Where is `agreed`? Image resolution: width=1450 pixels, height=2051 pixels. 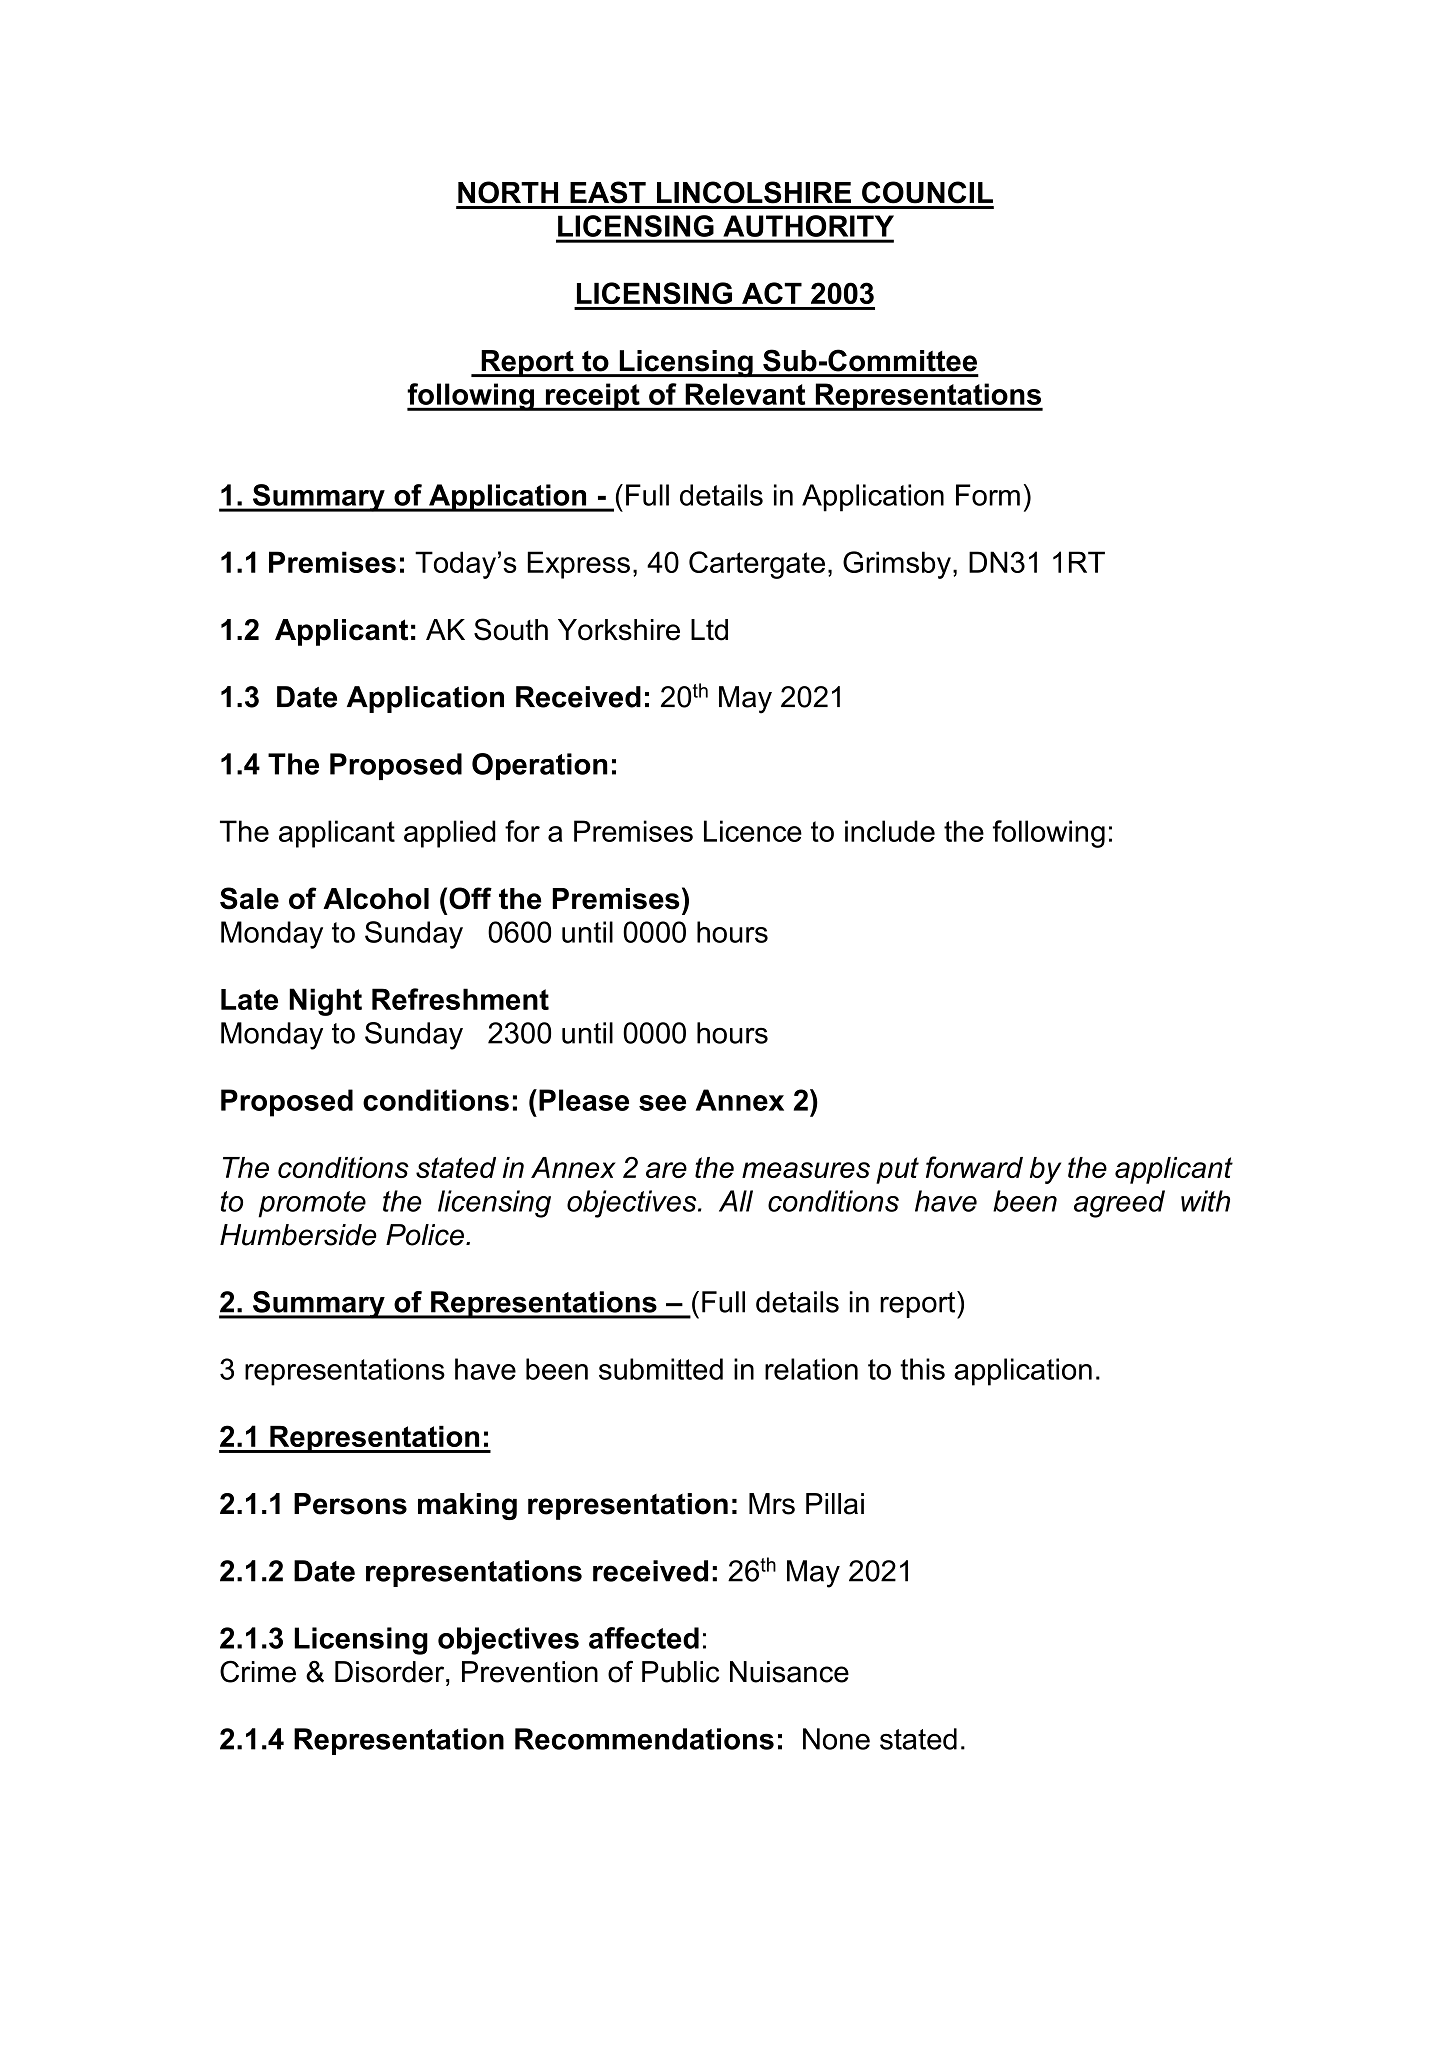
agreed is located at coordinates (1119, 1204).
